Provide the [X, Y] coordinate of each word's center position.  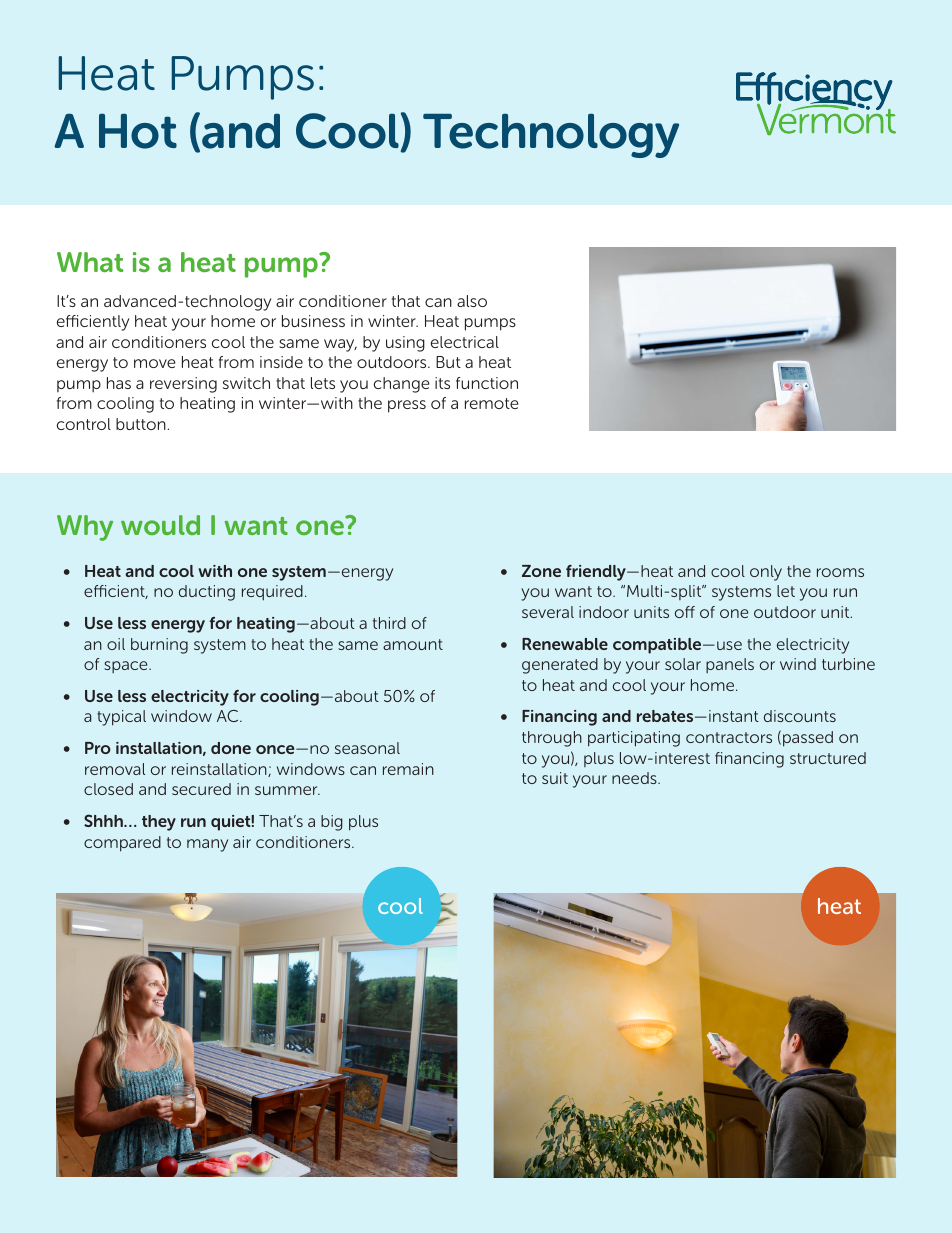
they [159, 823]
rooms [840, 572]
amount [413, 644]
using [405, 344]
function [487, 383]
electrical [465, 342]
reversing [183, 385]
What [90, 262]
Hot [138, 131]
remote [492, 403]
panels [730, 665]
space [127, 667]
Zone [541, 571]
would [160, 525]
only [766, 573]
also [472, 301]
